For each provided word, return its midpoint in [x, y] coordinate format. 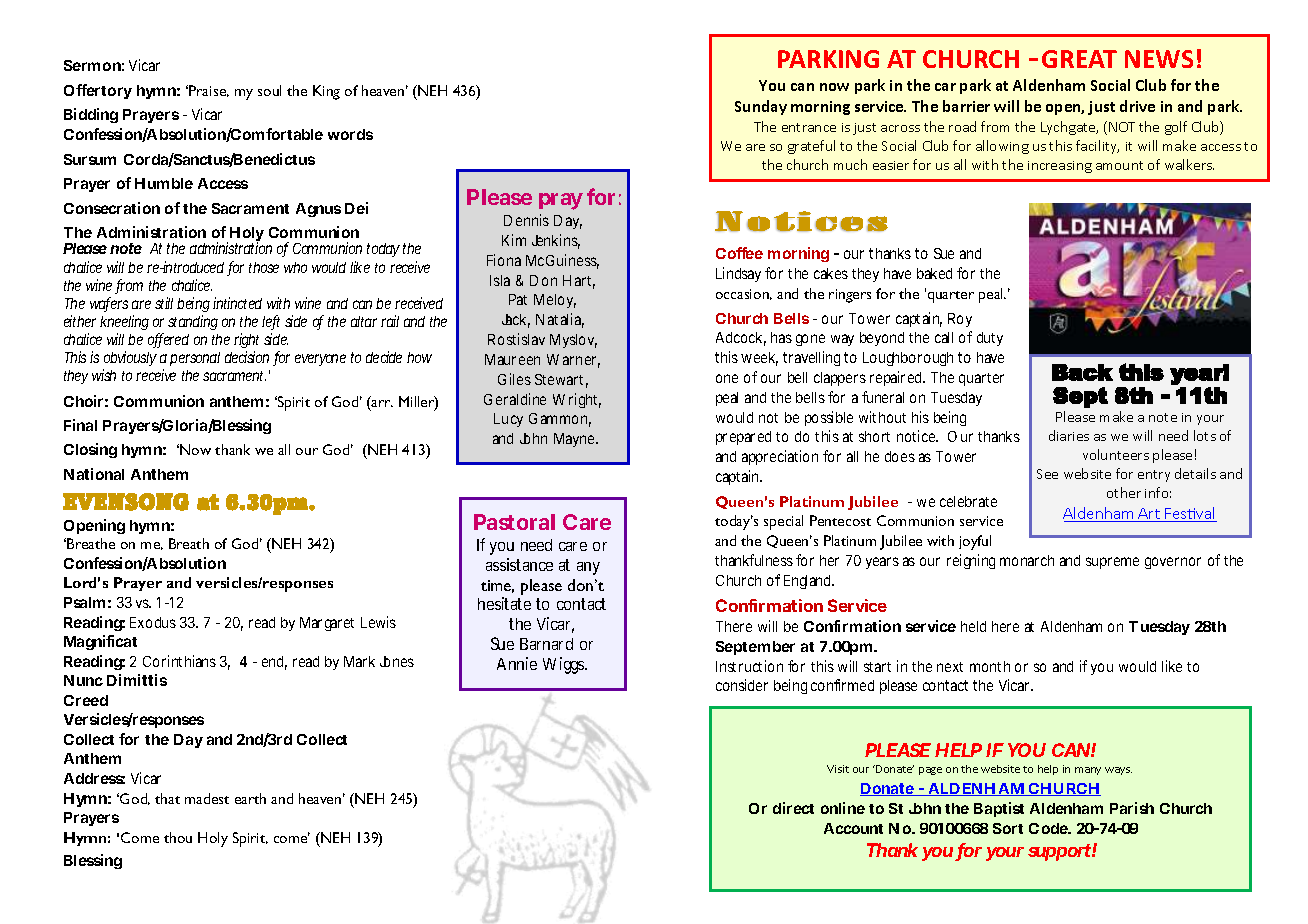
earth [250, 798]
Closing [90, 450]
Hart [579, 282]
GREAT [1079, 59]
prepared [743, 438]
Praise [209, 91]
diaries [1069, 435]
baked [934, 273]
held [973, 626]
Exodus [153, 622]
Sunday [761, 107]
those [264, 267]
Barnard [546, 644]
